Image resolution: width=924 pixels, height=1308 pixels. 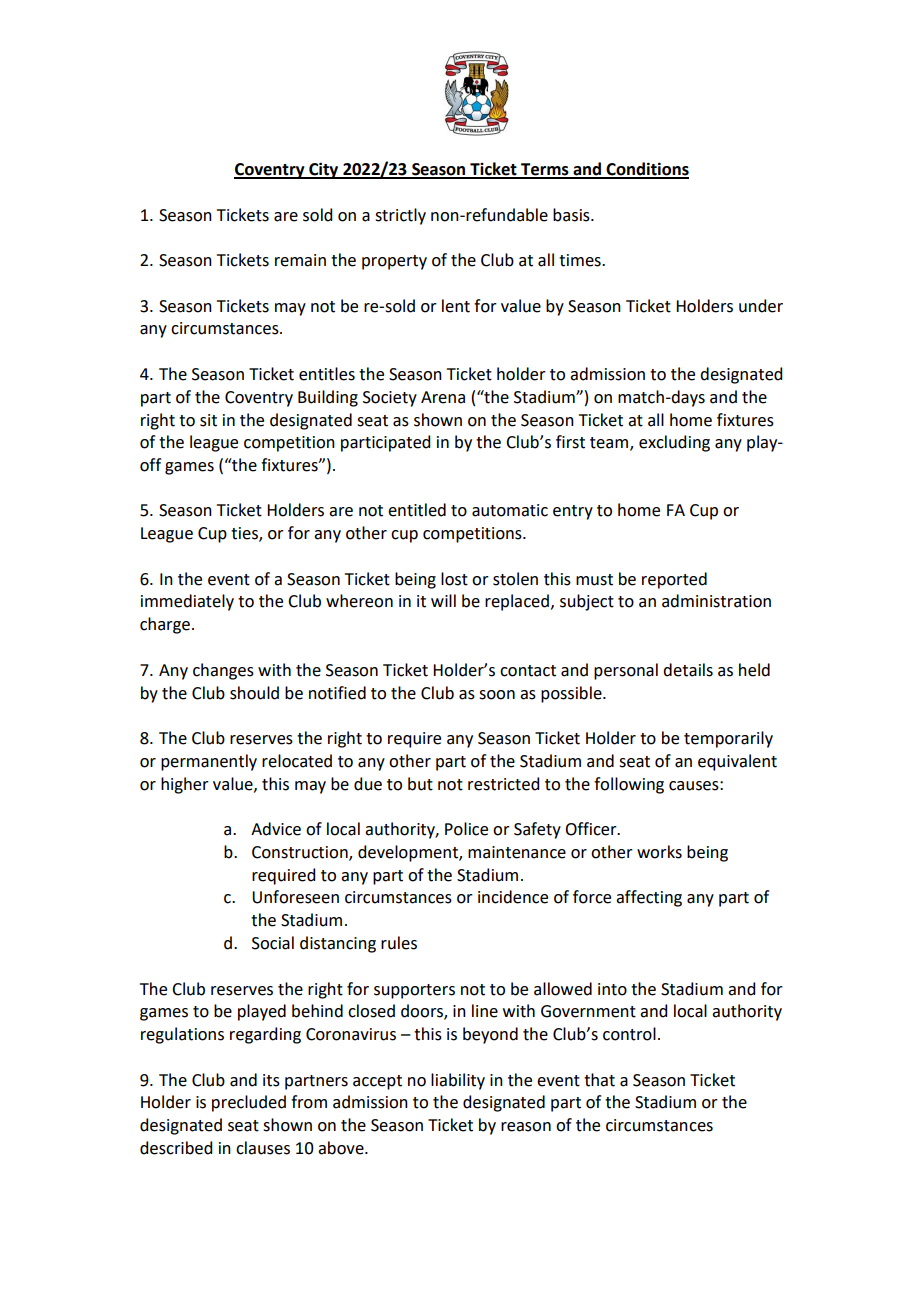 What do you see at coordinates (443, 397) in the screenshot?
I see `Arena` at bounding box center [443, 397].
